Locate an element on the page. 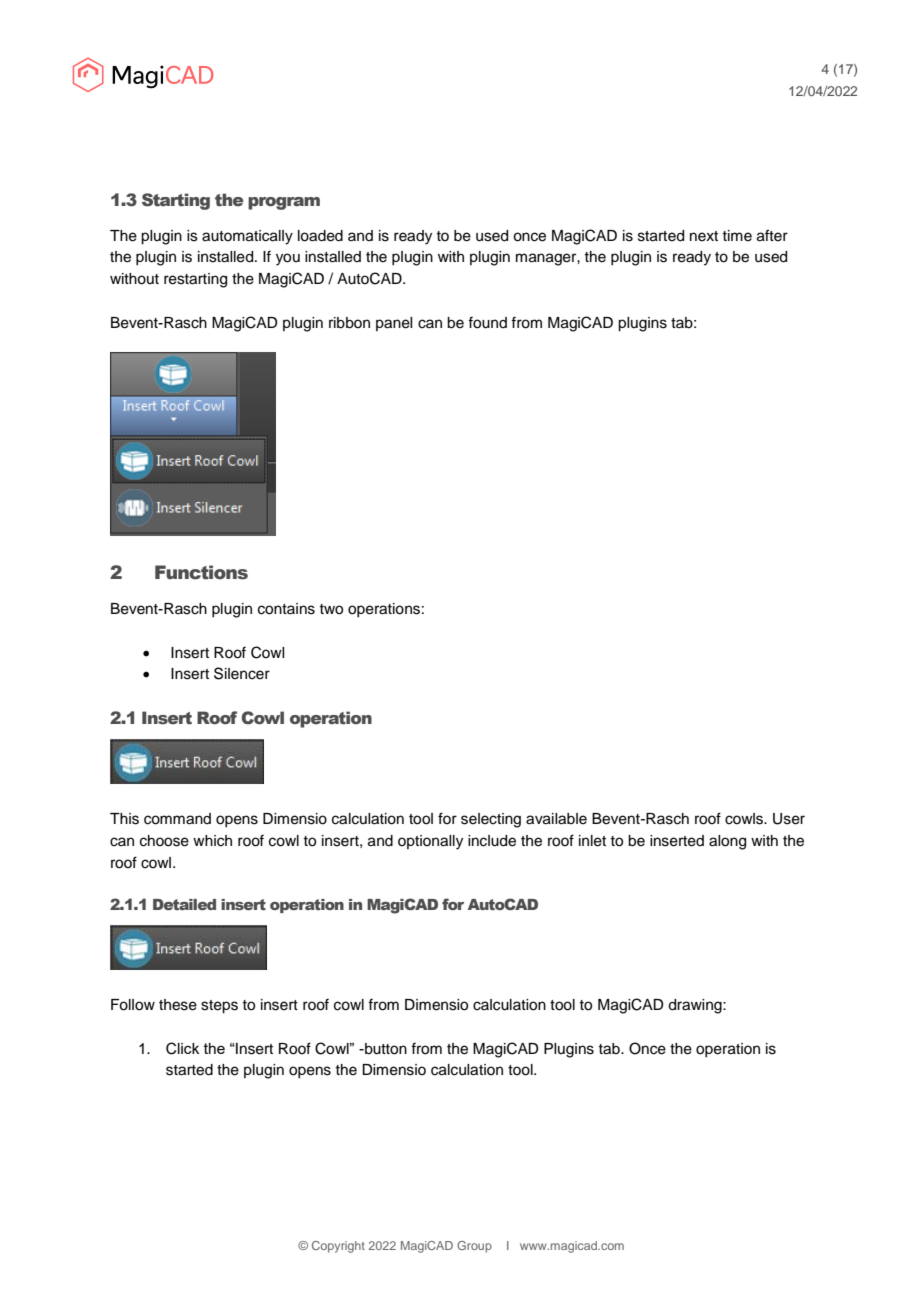 Image resolution: width=924 pixels, height=1308 pixels. Copyright is located at coordinates (338, 1247).
